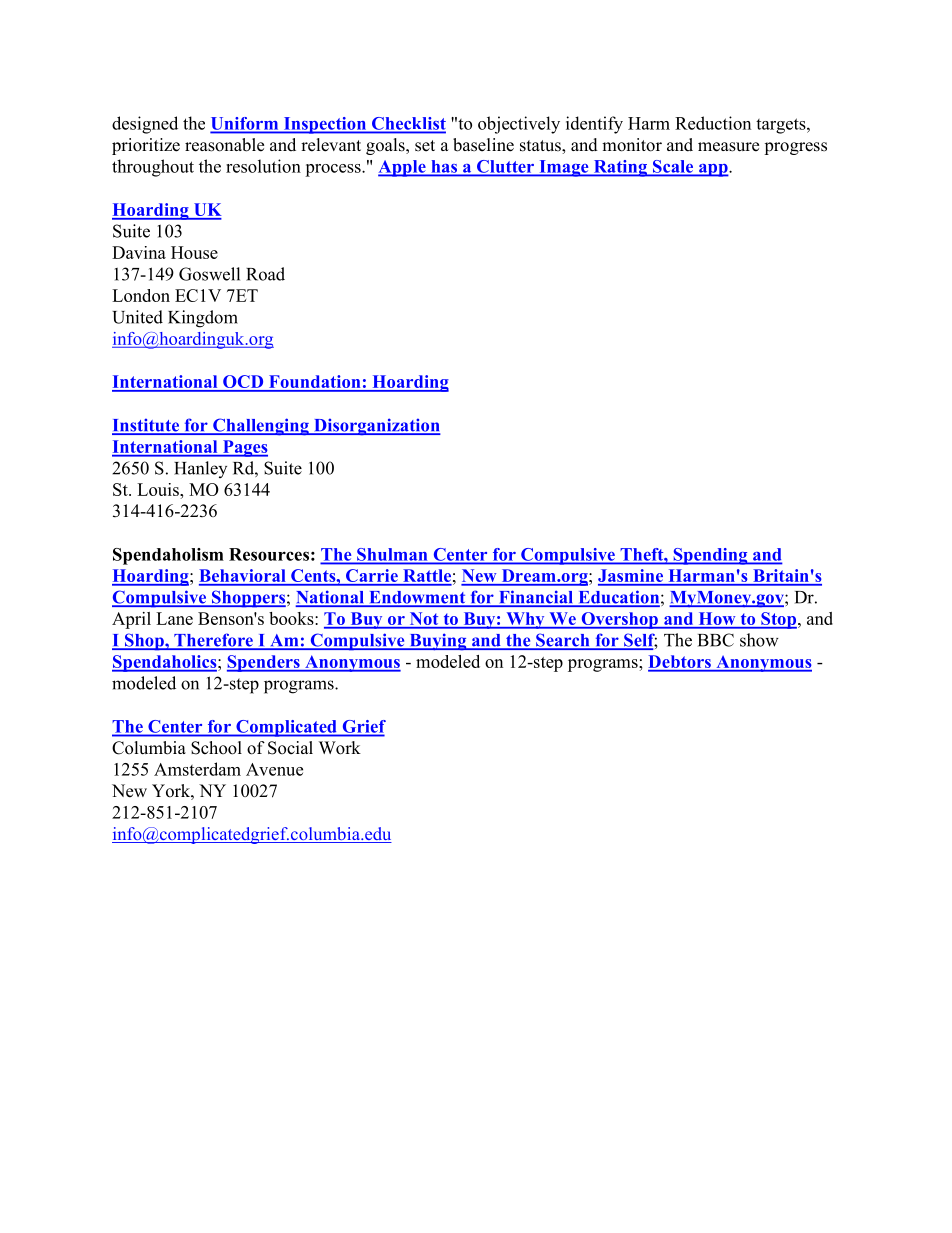  Describe the element at coordinates (483, 145) in the page. I see `baseline` at that location.
